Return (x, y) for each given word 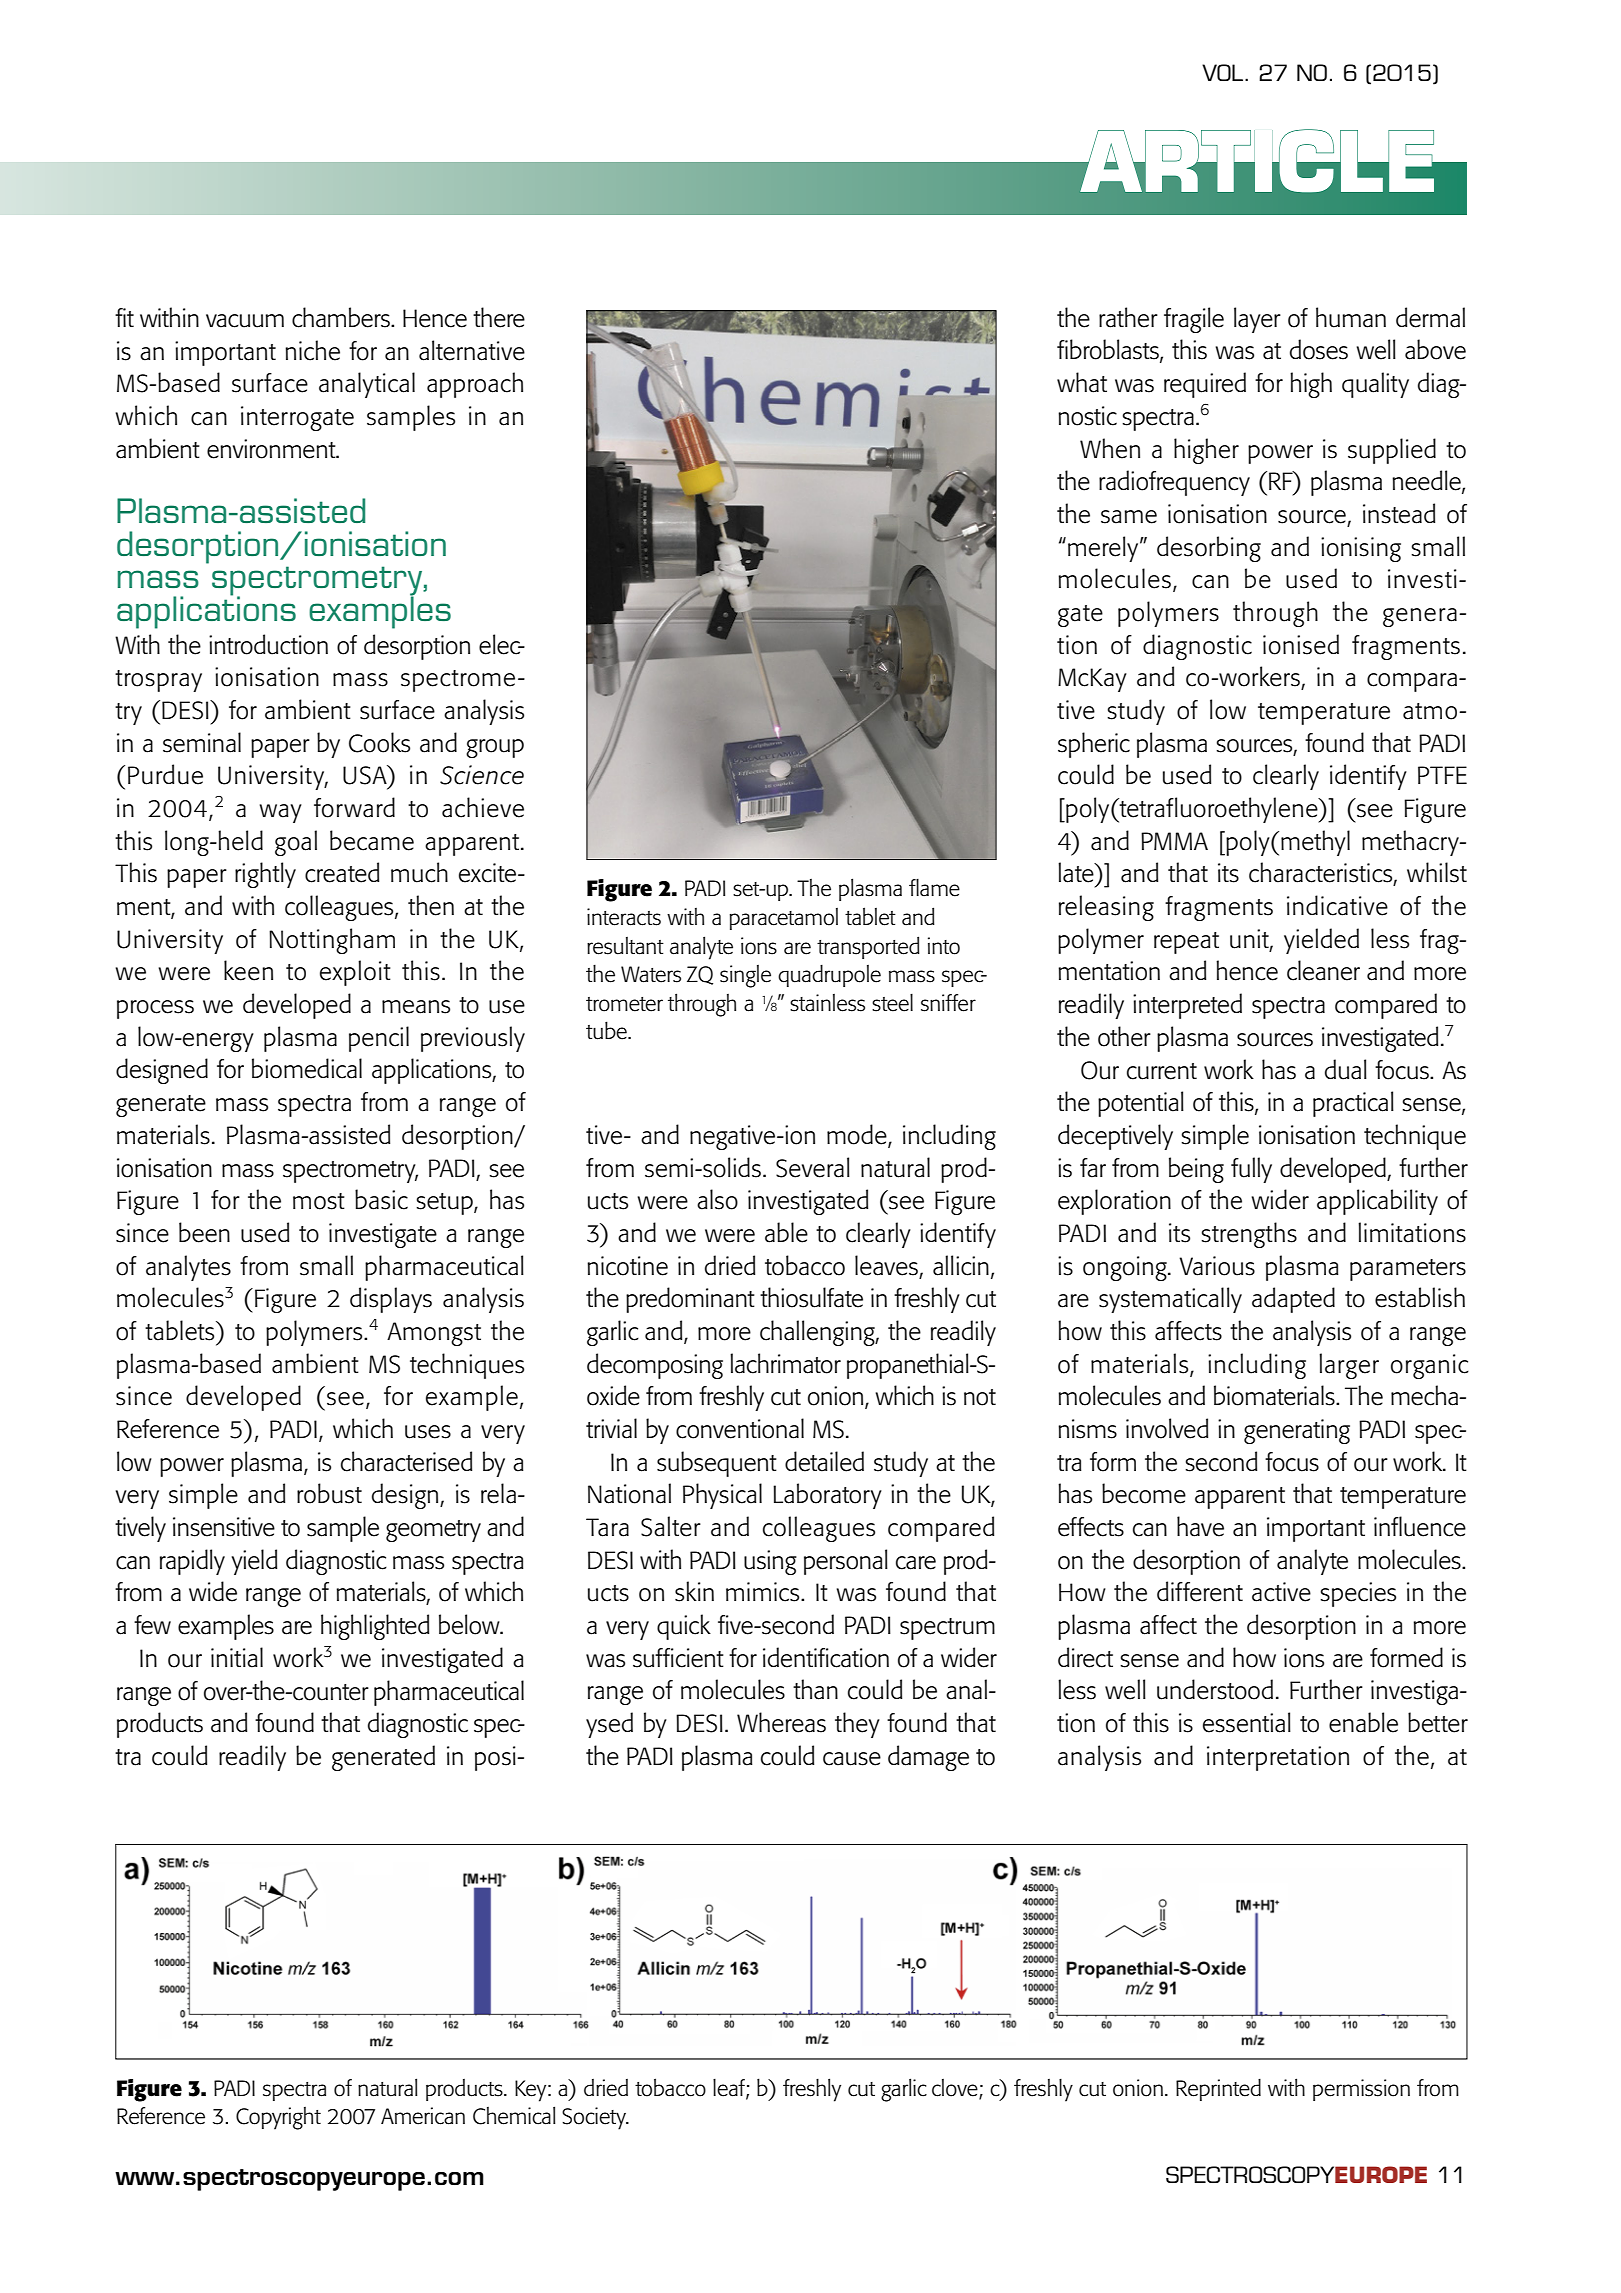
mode (858, 1135)
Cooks (379, 742)
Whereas (781, 1722)
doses (1319, 349)
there (499, 317)
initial (237, 1657)
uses (428, 1432)
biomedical (307, 1068)
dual (1346, 1069)
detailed (824, 1461)
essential (1247, 1722)
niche (312, 350)
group (495, 748)
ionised (1301, 644)
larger (1349, 1366)
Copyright (278, 2118)
